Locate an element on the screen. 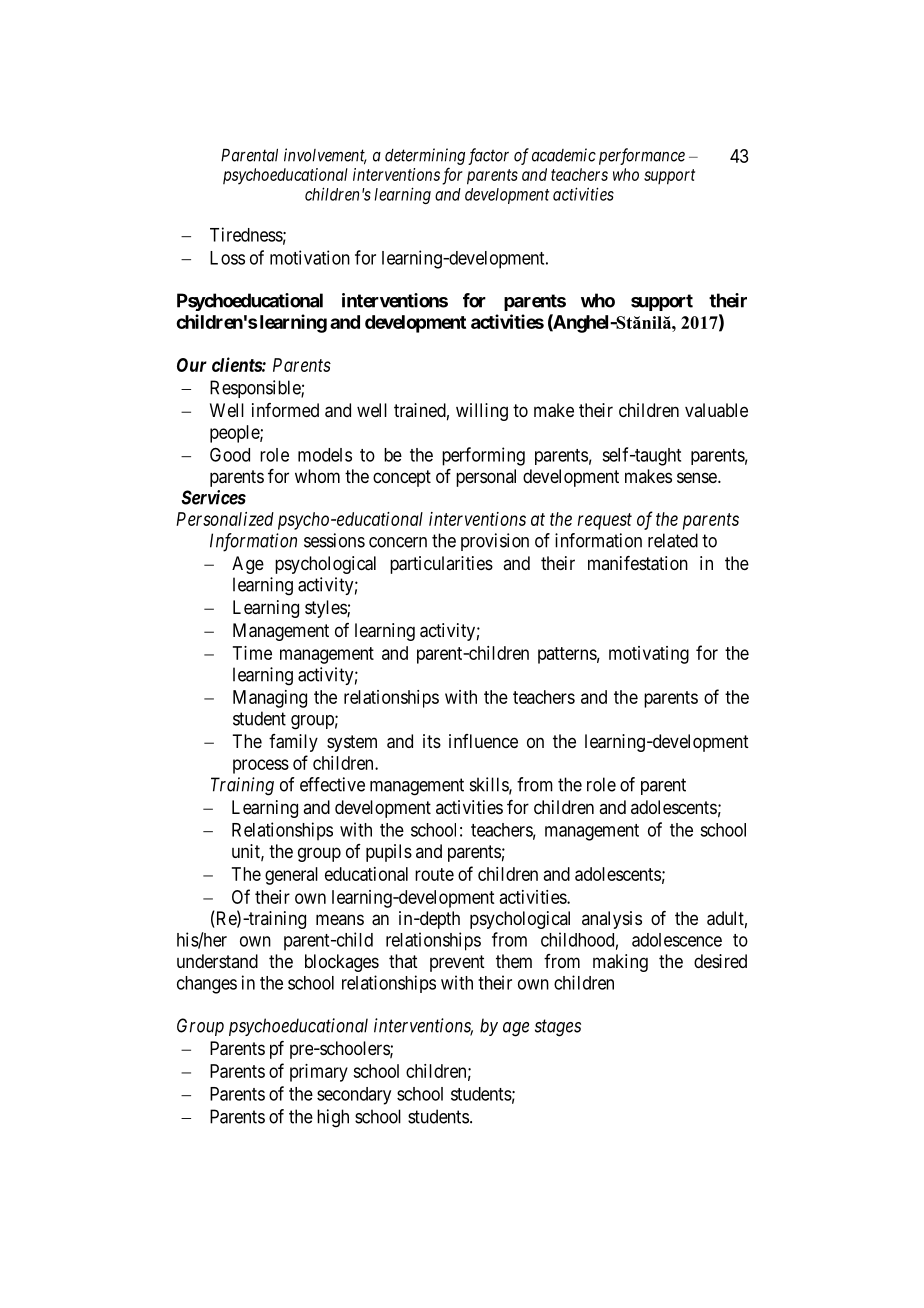 This screenshot has height=1308, width=924. Good is located at coordinates (230, 454).
